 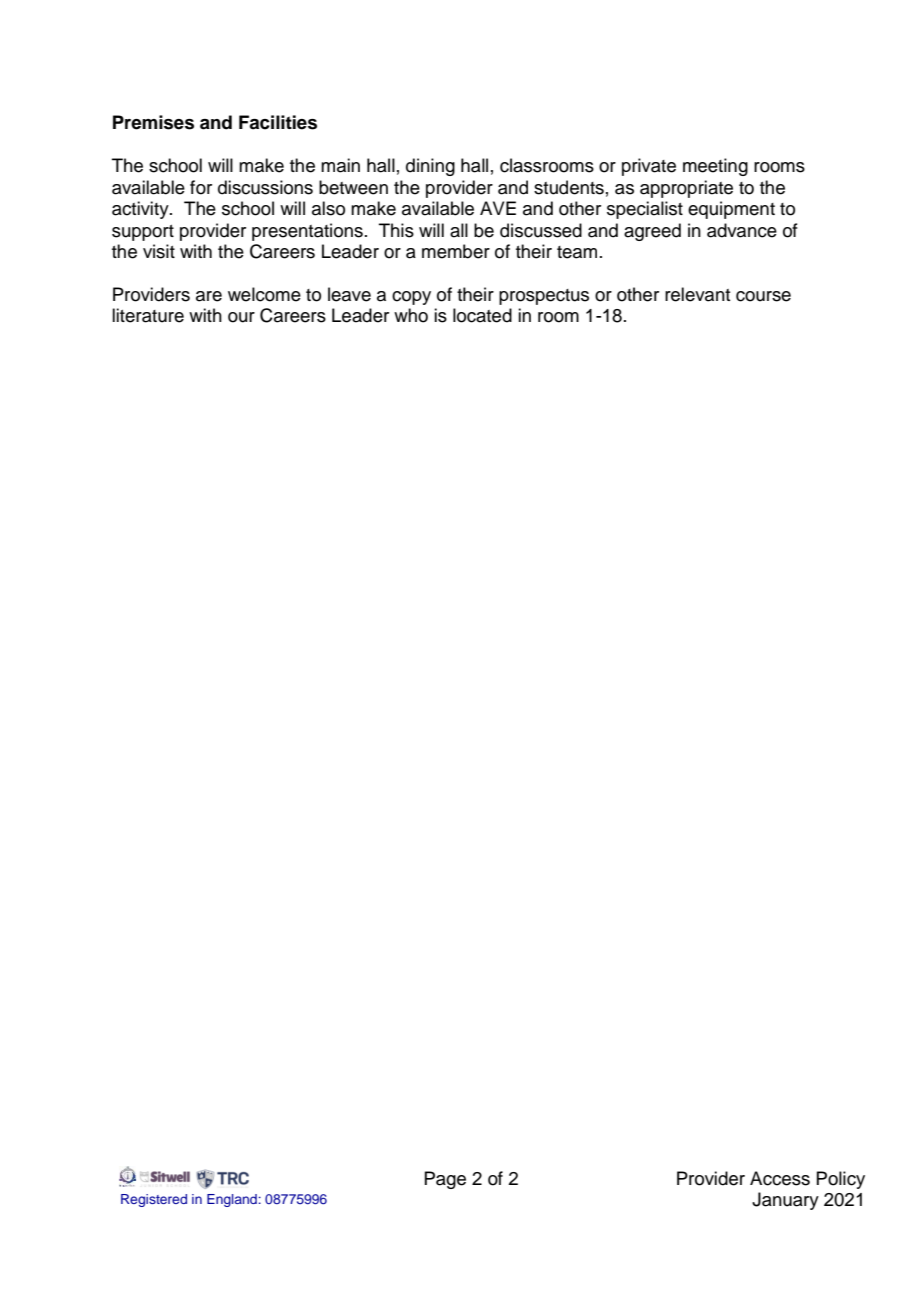 I want to click on dining, so click(x=430, y=167).
